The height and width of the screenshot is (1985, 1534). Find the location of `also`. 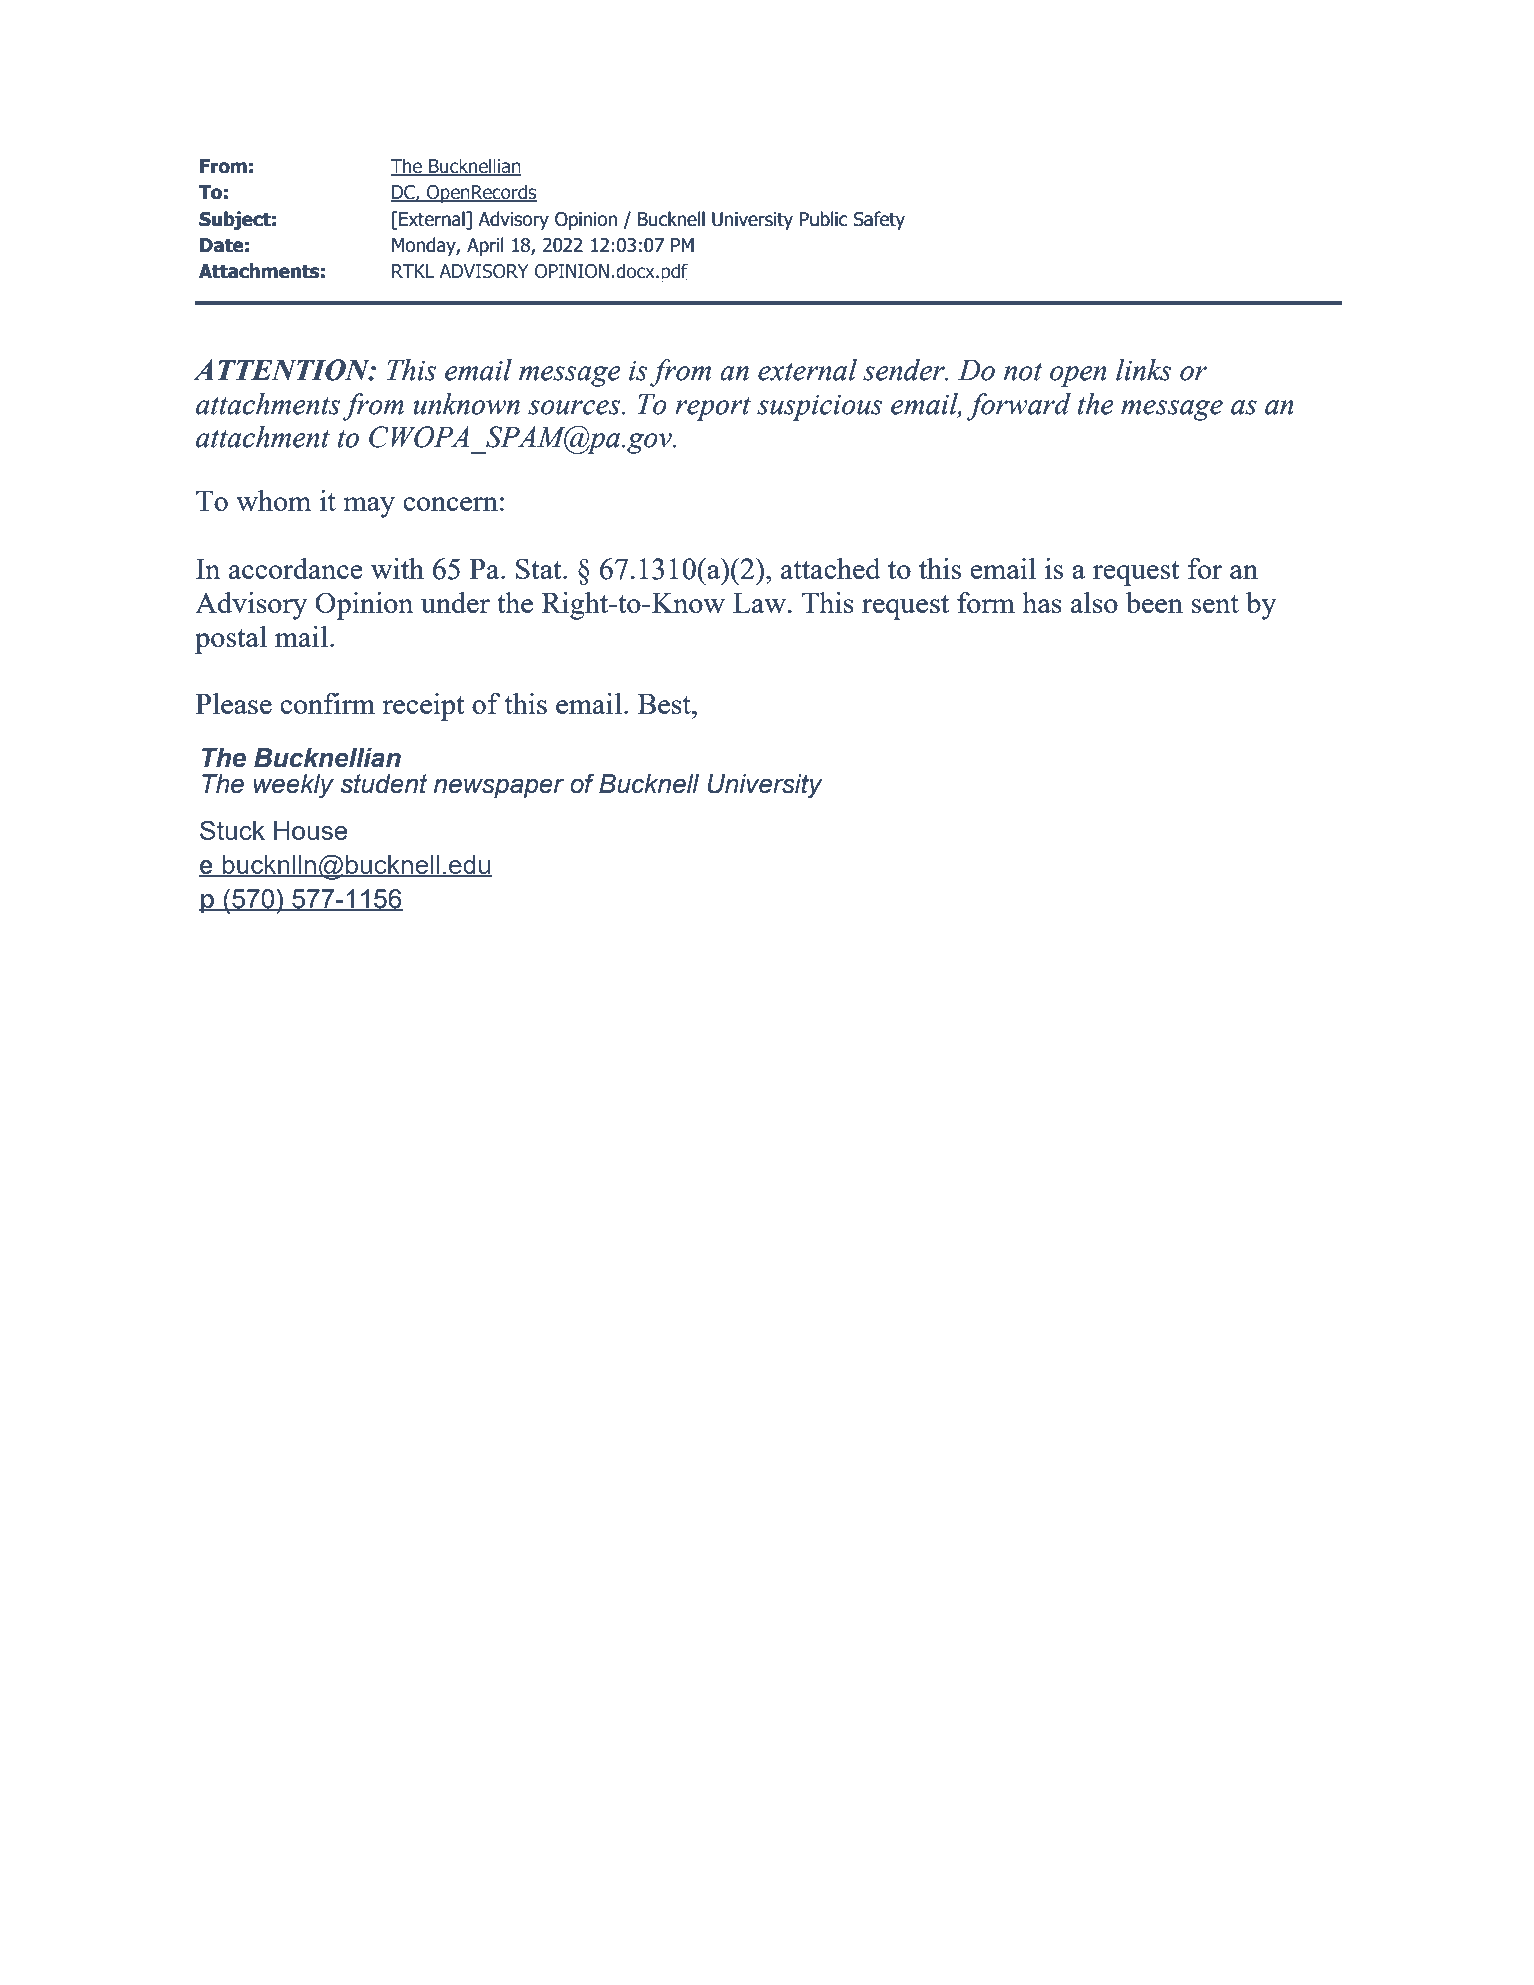

also is located at coordinates (1094, 602).
